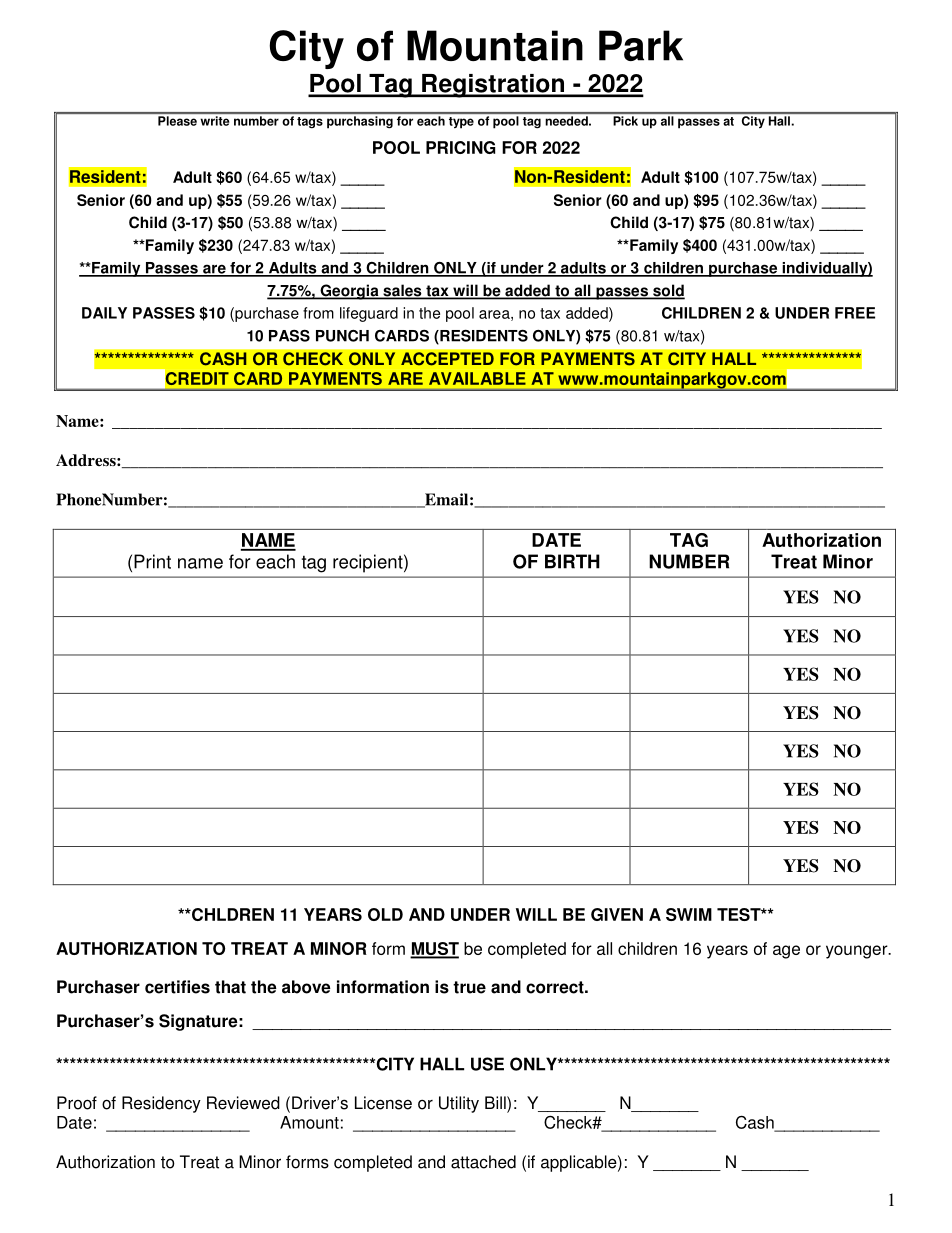 The width and height of the screenshot is (952, 1233). I want to click on type, so click(461, 122).
